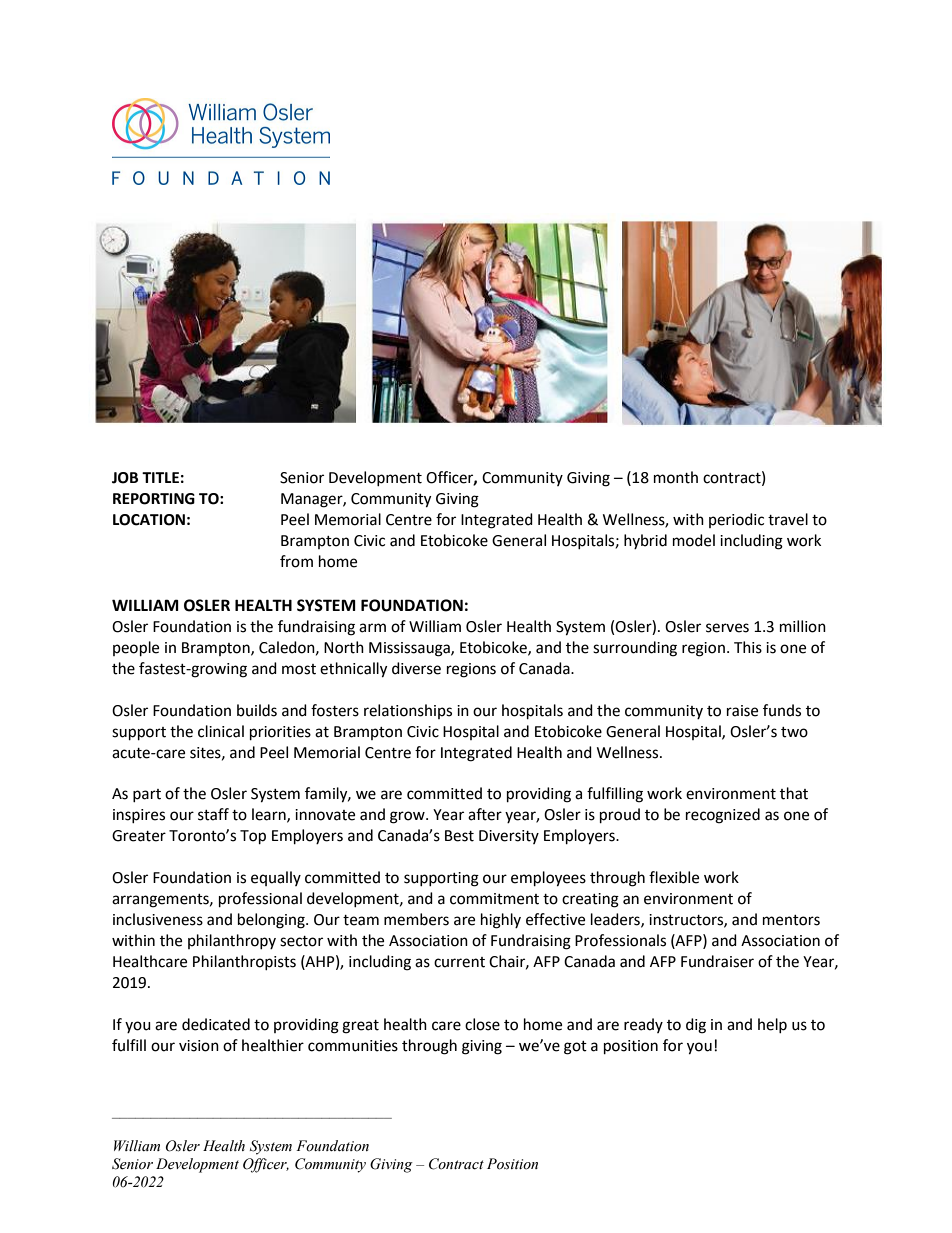 The height and width of the screenshot is (1233, 952). I want to click on month, so click(676, 477).
